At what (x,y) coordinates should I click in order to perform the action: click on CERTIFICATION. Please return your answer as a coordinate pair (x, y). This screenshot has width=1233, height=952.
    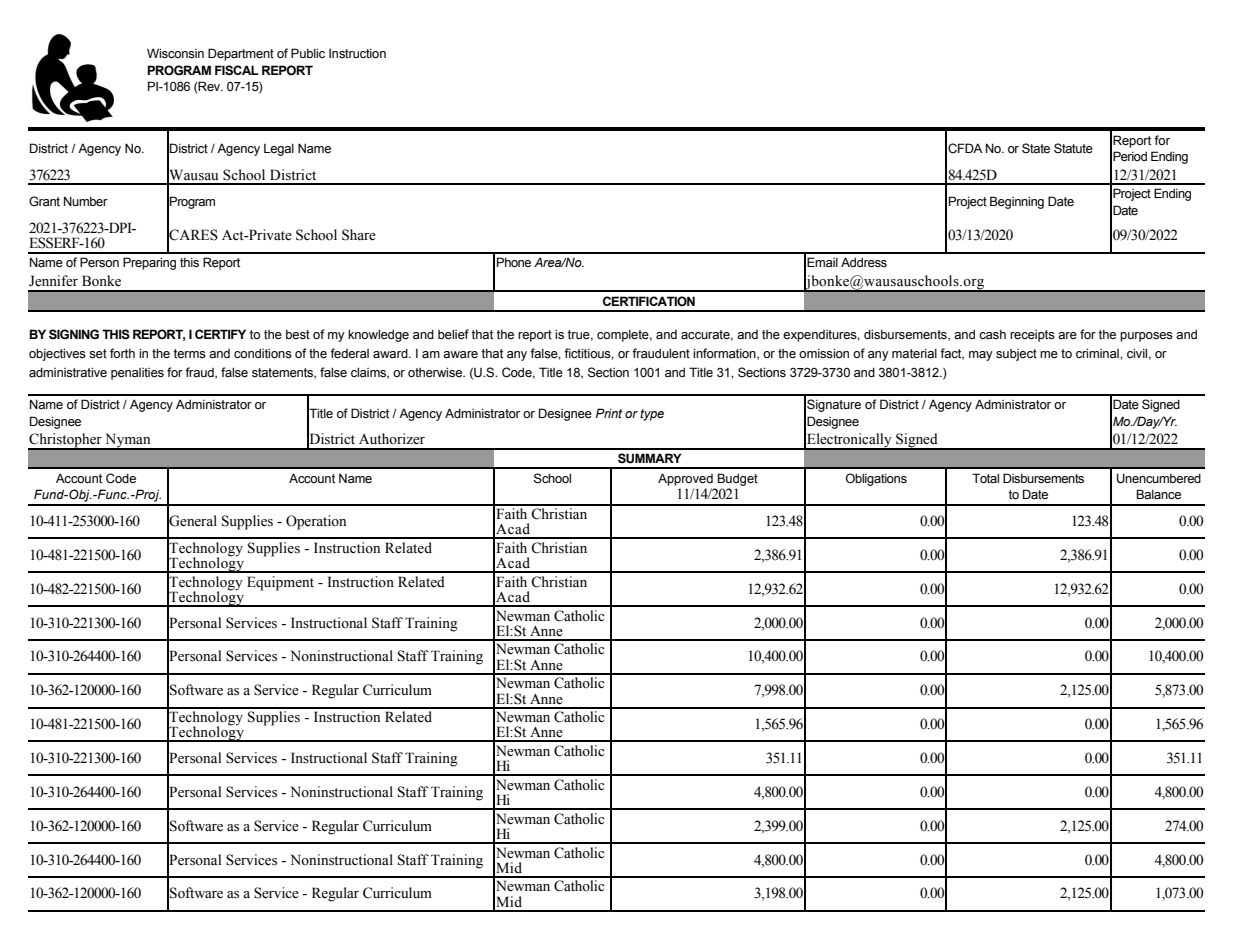
    Looking at the image, I should click on (649, 301).
